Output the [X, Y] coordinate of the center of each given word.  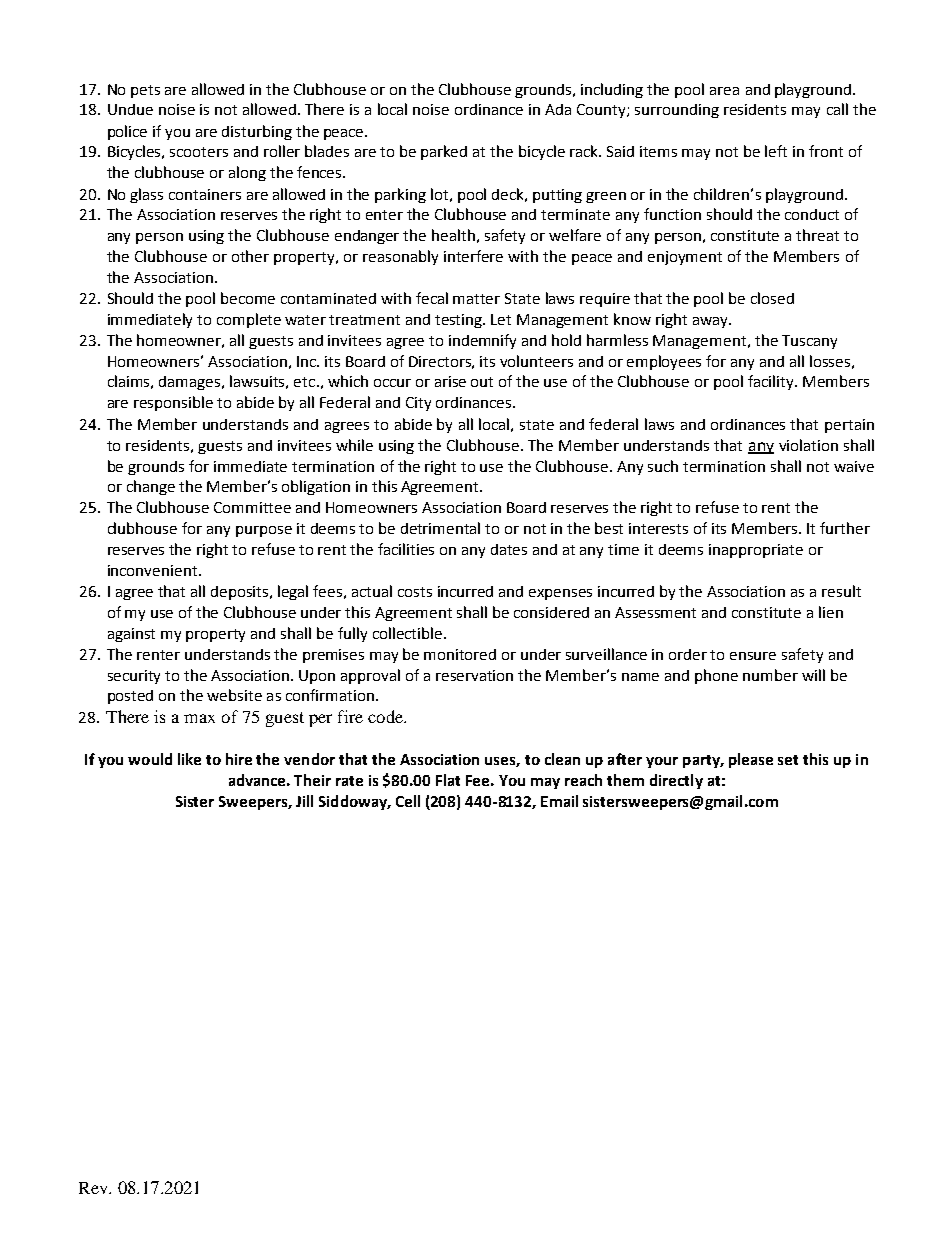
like [189, 759]
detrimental [440, 528]
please [751, 760]
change [151, 487]
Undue [130, 109]
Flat [448, 780]
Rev [95, 1188]
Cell [408, 801]
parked [444, 152]
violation [808, 445]
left [776, 151]
